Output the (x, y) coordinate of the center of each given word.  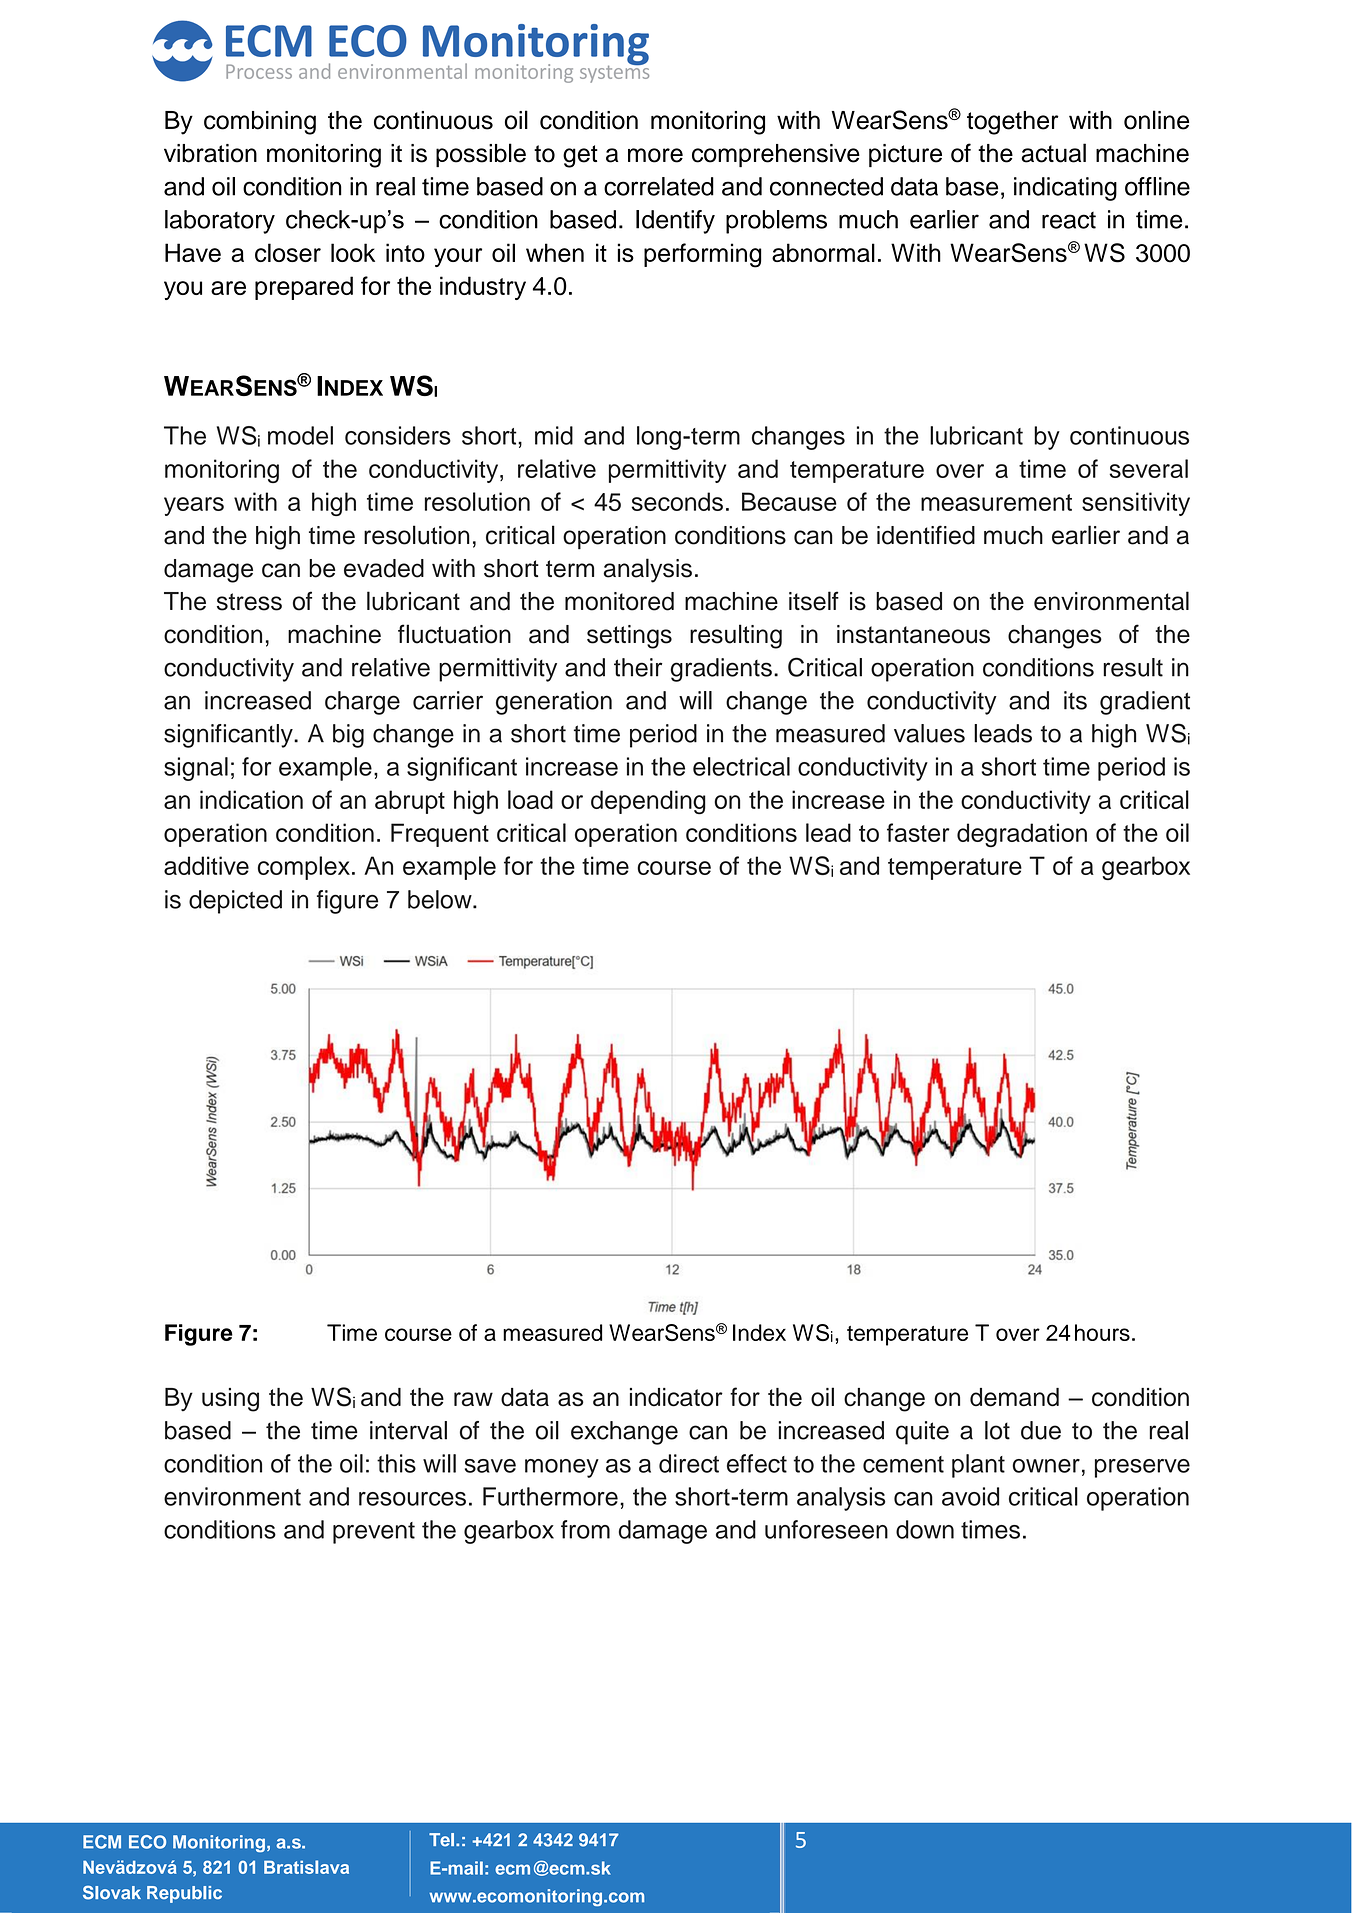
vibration (210, 153)
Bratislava (306, 1867)
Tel (441, 1840)
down (925, 1529)
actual (1053, 153)
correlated (659, 186)
